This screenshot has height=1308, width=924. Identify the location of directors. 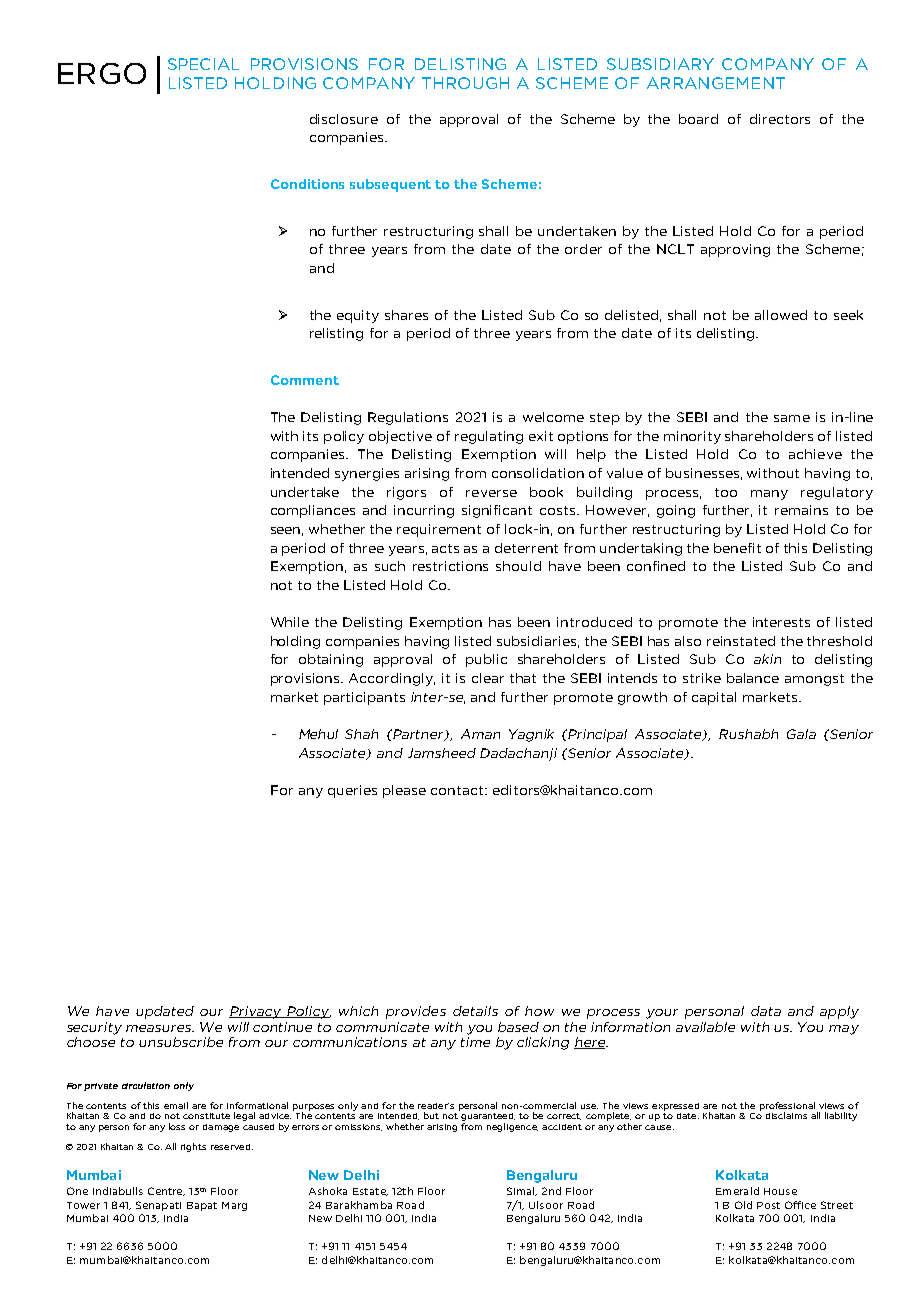
(780, 119).
